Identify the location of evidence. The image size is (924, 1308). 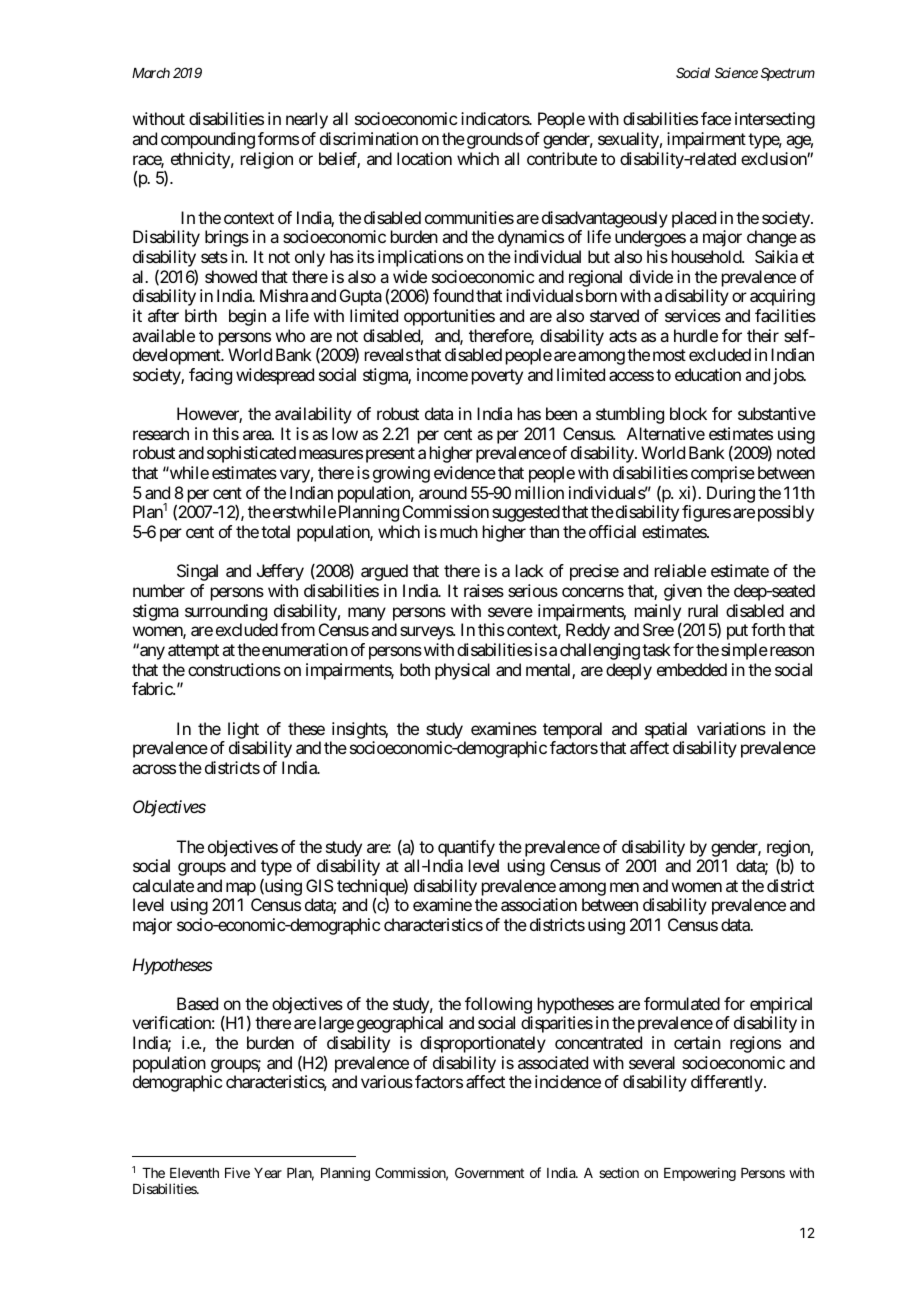
(465, 472).
